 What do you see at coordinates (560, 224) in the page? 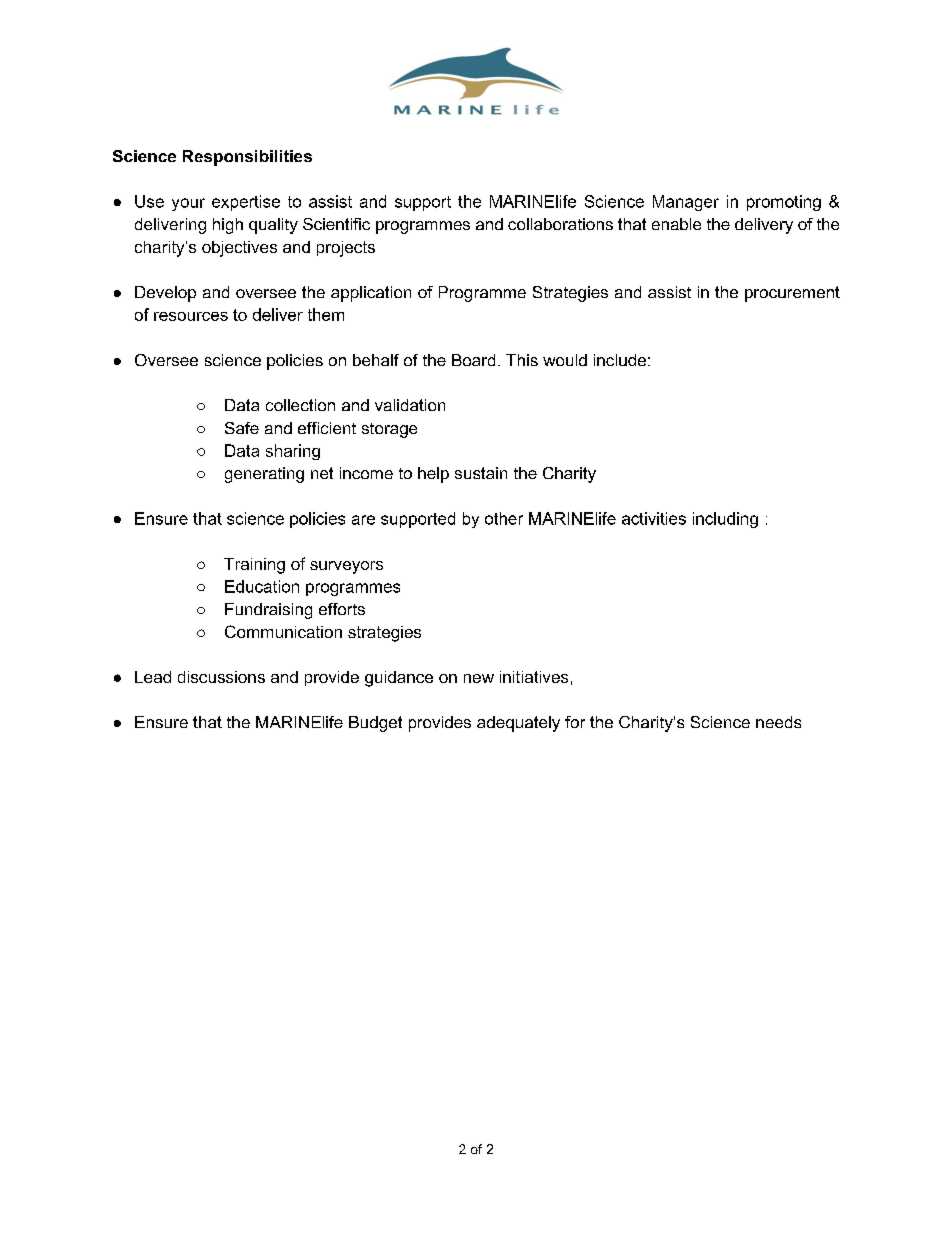
I see `collaborations` at bounding box center [560, 224].
